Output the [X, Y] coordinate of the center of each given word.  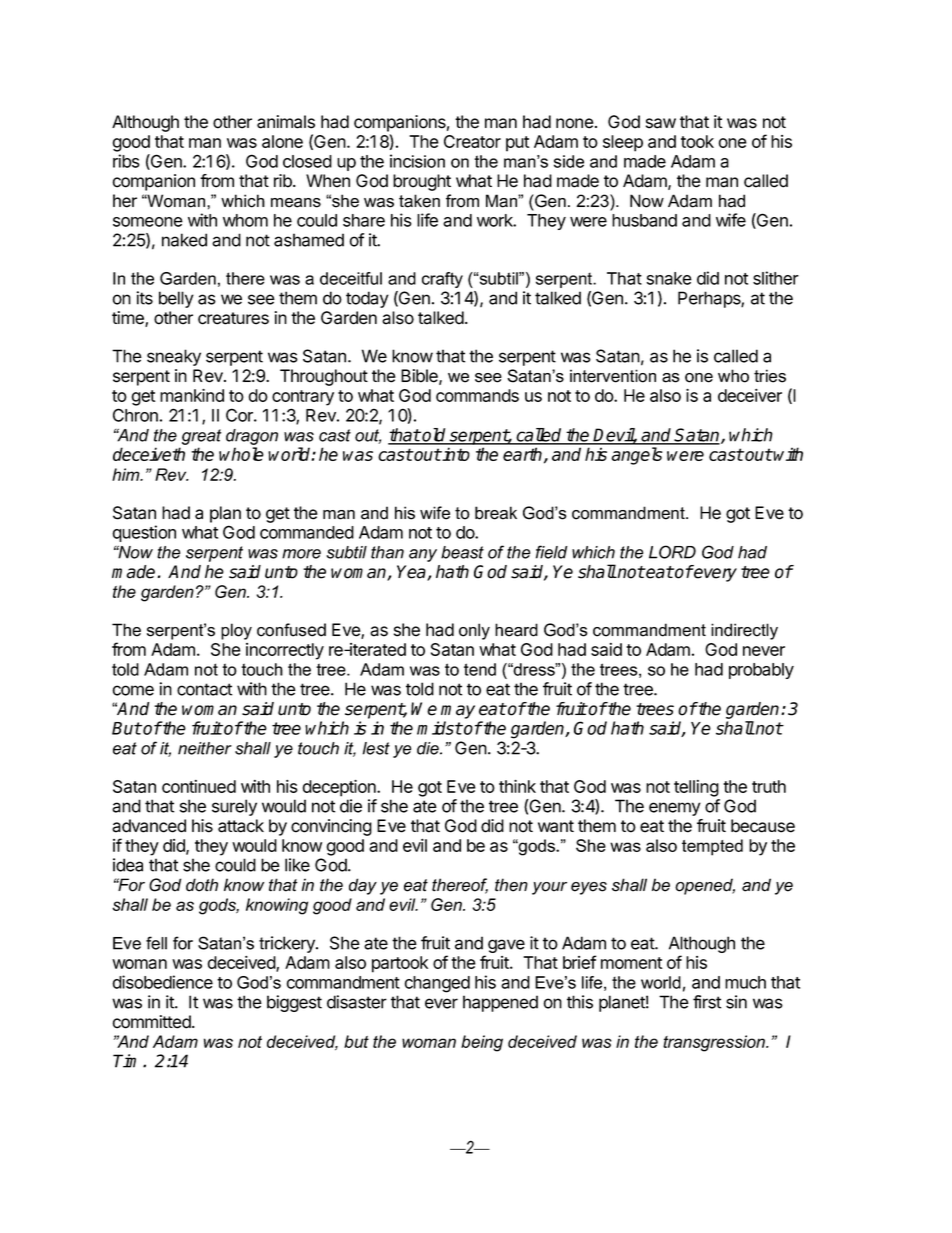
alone [282, 141]
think [517, 786]
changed [437, 984]
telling [696, 788]
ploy [236, 631]
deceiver [750, 395]
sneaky [174, 357]
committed [153, 1022]
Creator [472, 141]
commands [477, 395]
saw [661, 123]
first [707, 1002]
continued [199, 786]
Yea [412, 573]
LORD [672, 552]
